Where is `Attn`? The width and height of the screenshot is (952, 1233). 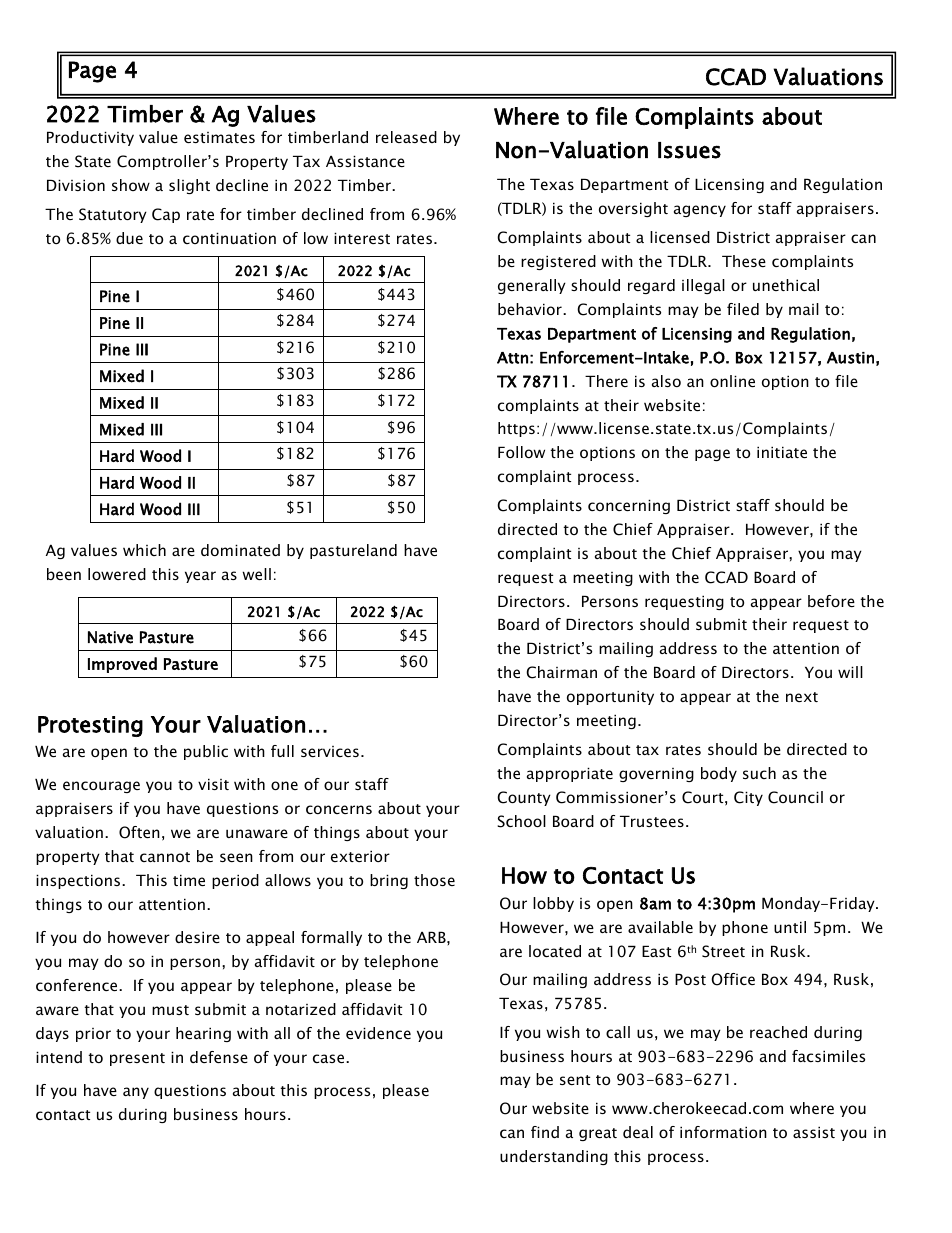 Attn is located at coordinates (512, 358).
